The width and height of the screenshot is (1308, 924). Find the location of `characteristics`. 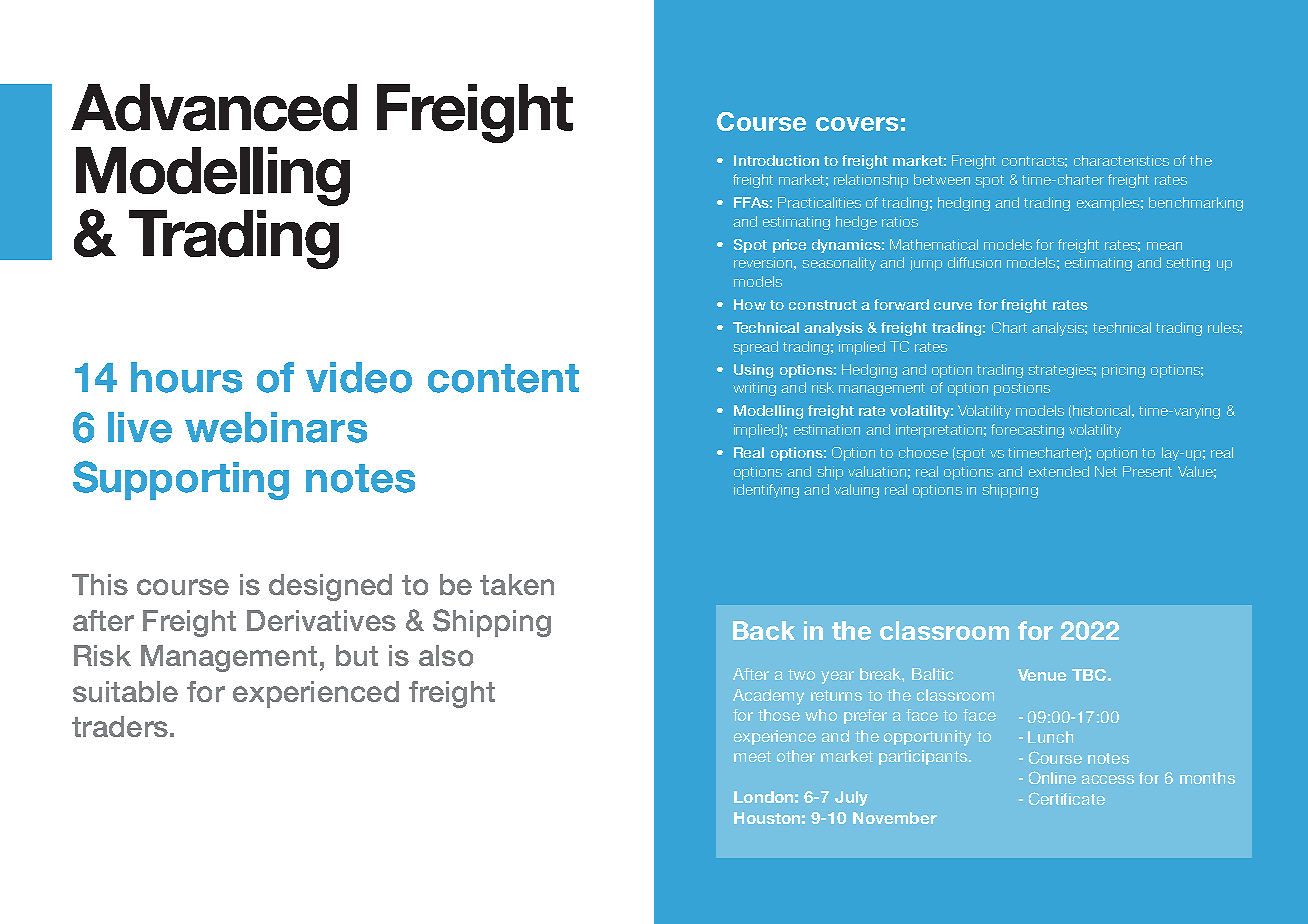

characteristics is located at coordinates (1121, 160).
